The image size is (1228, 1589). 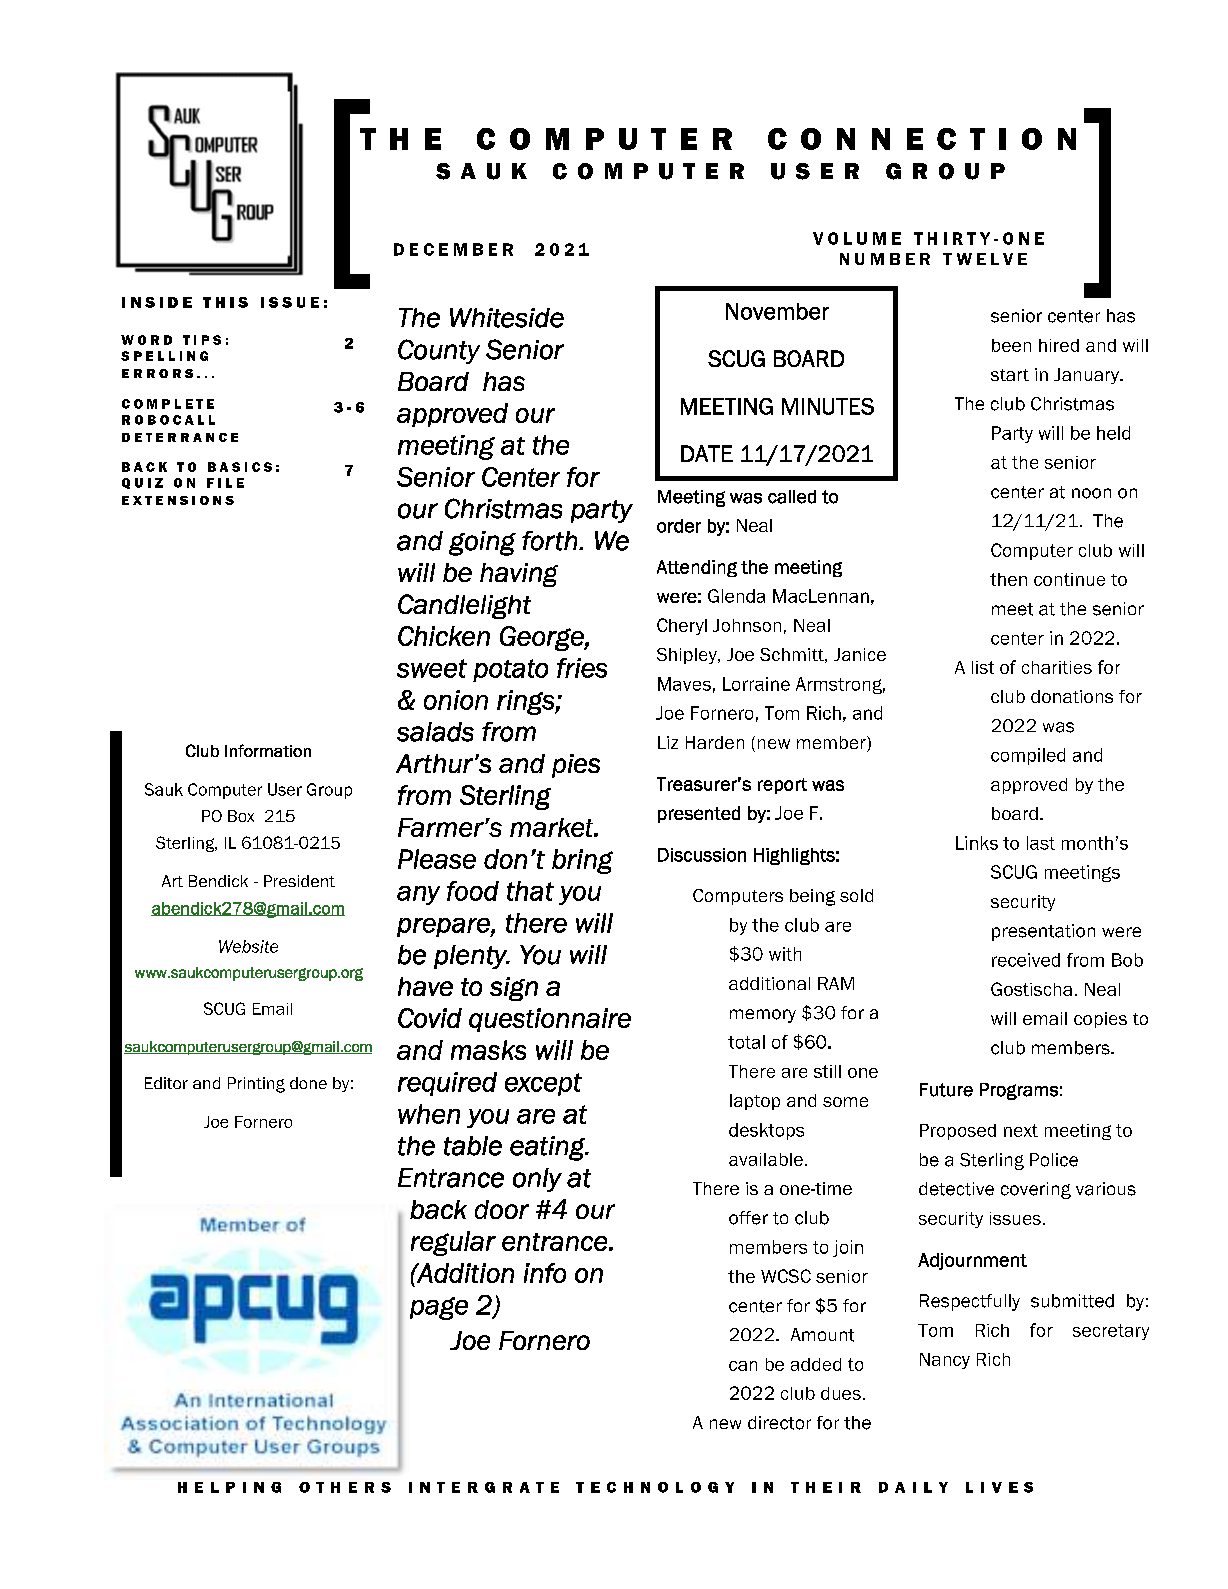 I want to click on then, so click(x=1008, y=579).
